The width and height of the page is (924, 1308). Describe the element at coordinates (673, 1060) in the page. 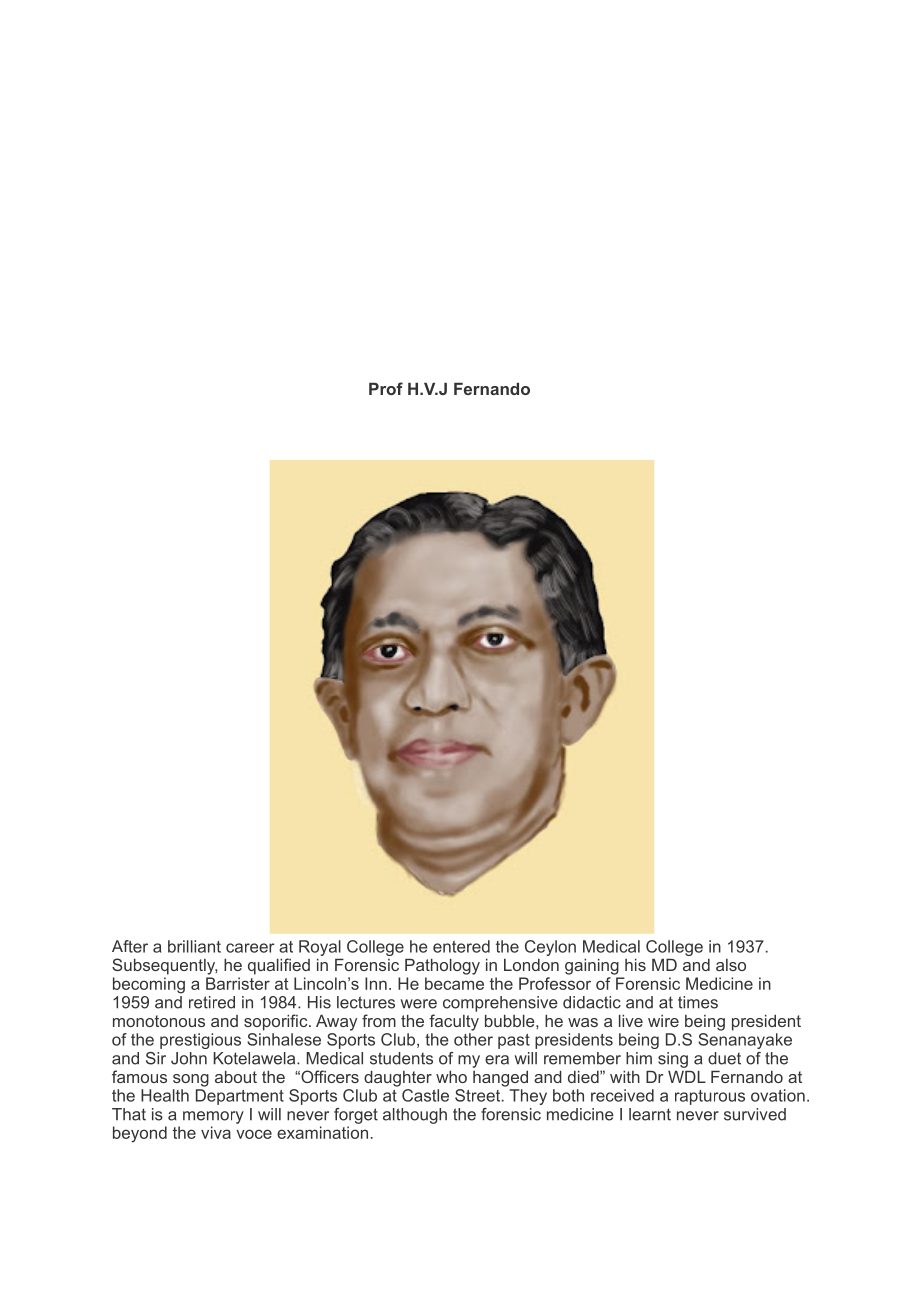

I see `sing` at that location.
